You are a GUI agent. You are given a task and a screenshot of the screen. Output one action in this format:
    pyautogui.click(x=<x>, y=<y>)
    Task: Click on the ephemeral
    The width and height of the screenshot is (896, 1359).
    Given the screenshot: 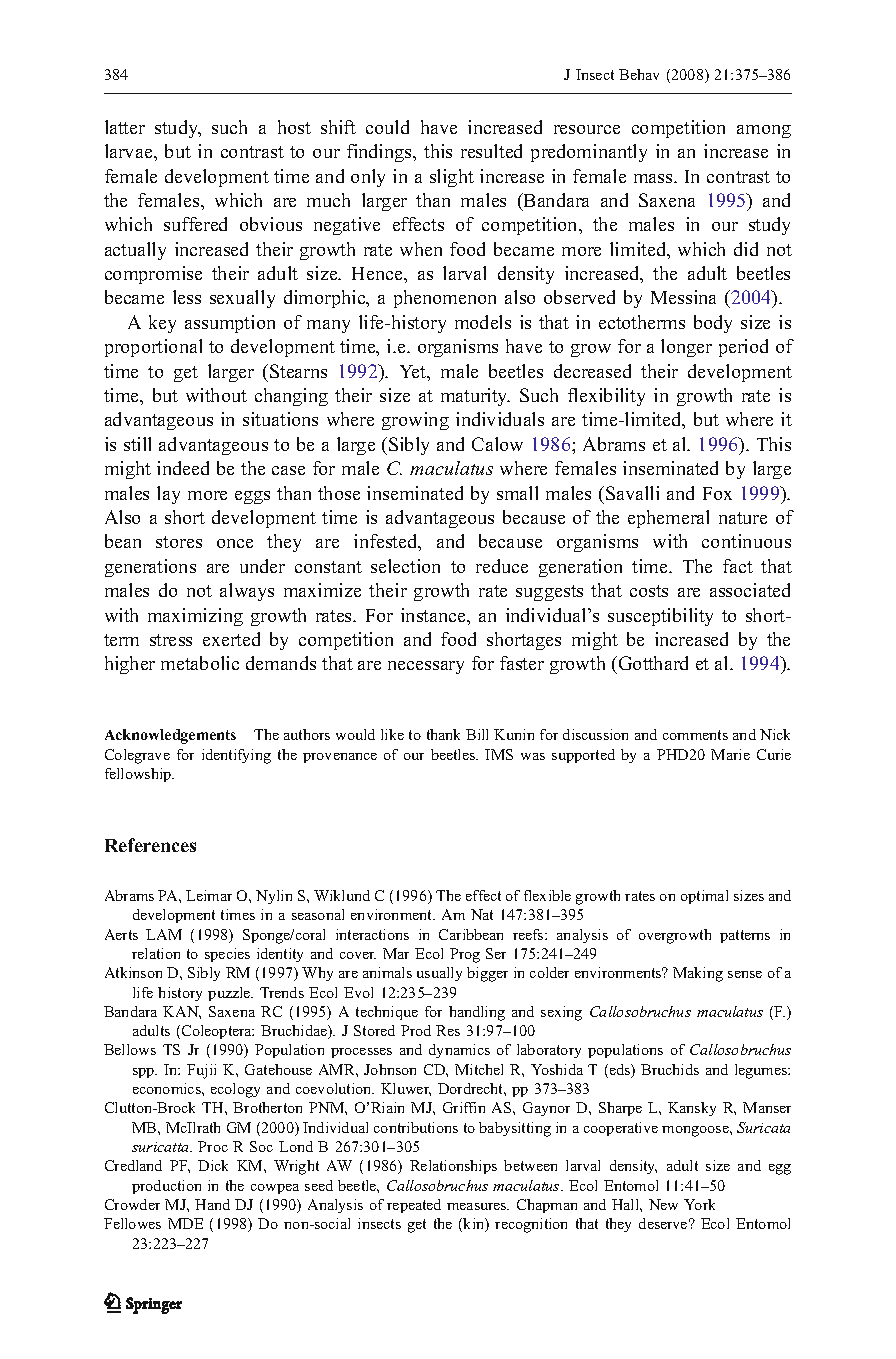 What is the action you would take?
    pyautogui.click(x=668, y=519)
